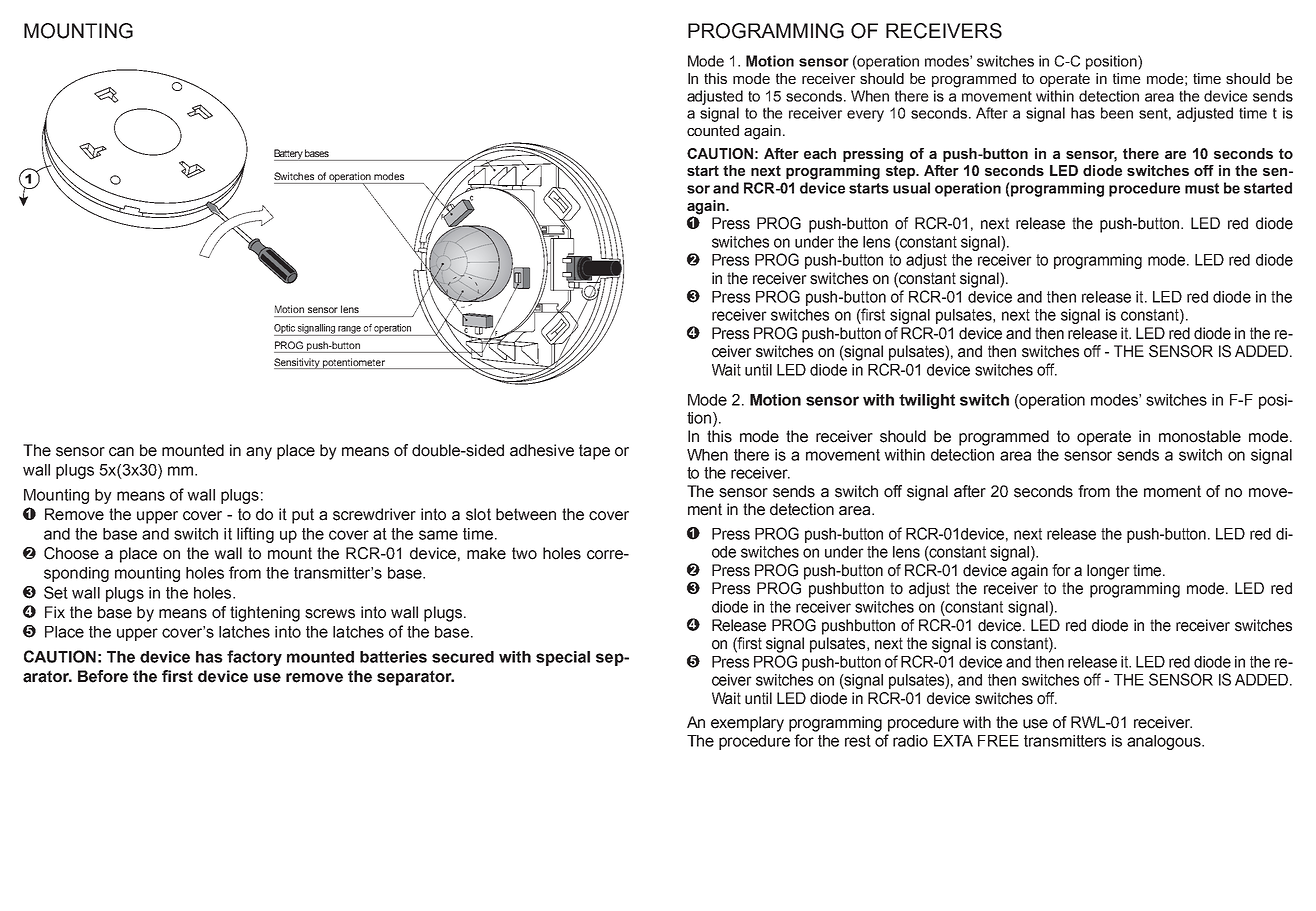  What do you see at coordinates (563, 658) in the screenshot?
I see `special` at bounding box center [563, 658].
